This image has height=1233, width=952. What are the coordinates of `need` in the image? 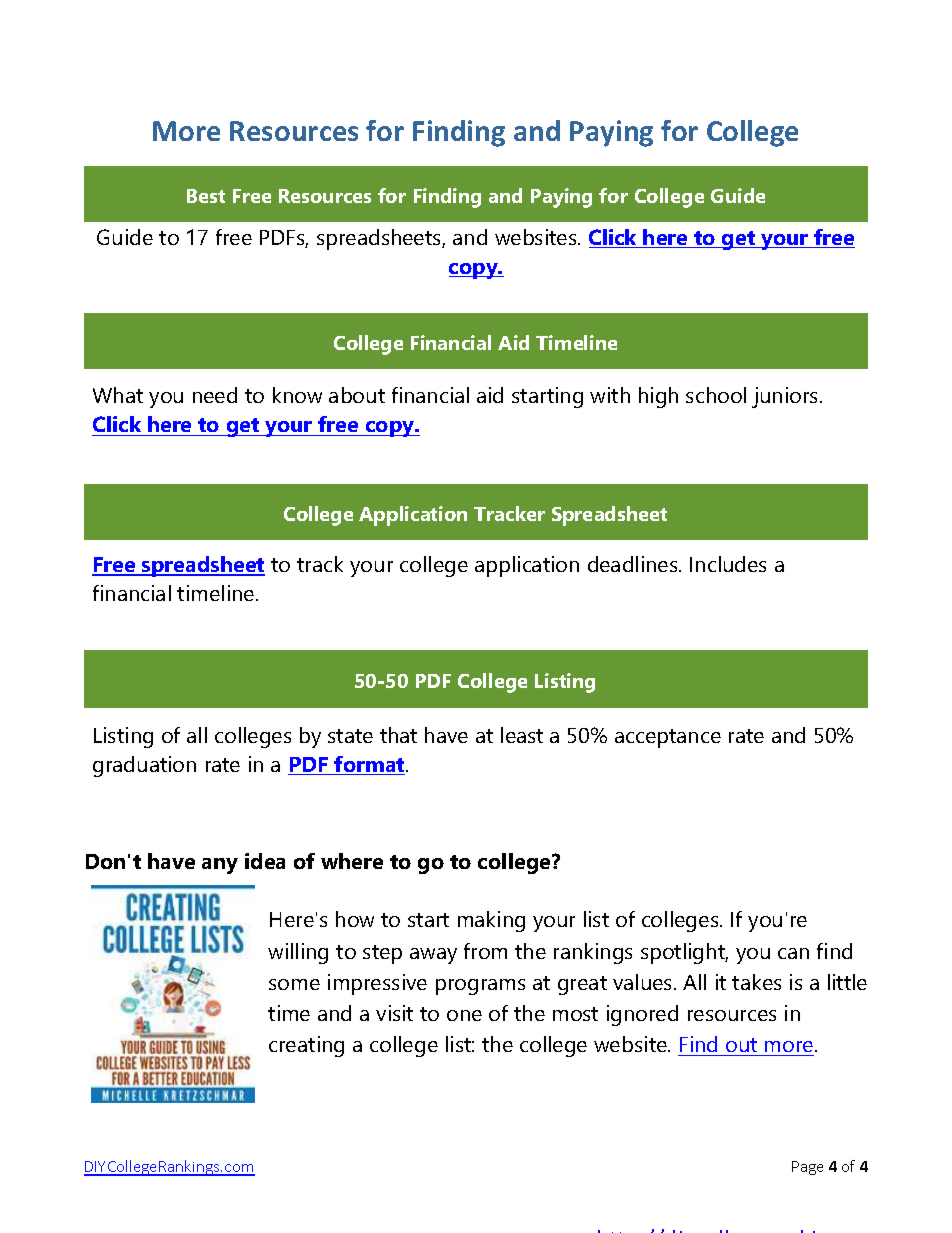 It's located at (215, 395).
